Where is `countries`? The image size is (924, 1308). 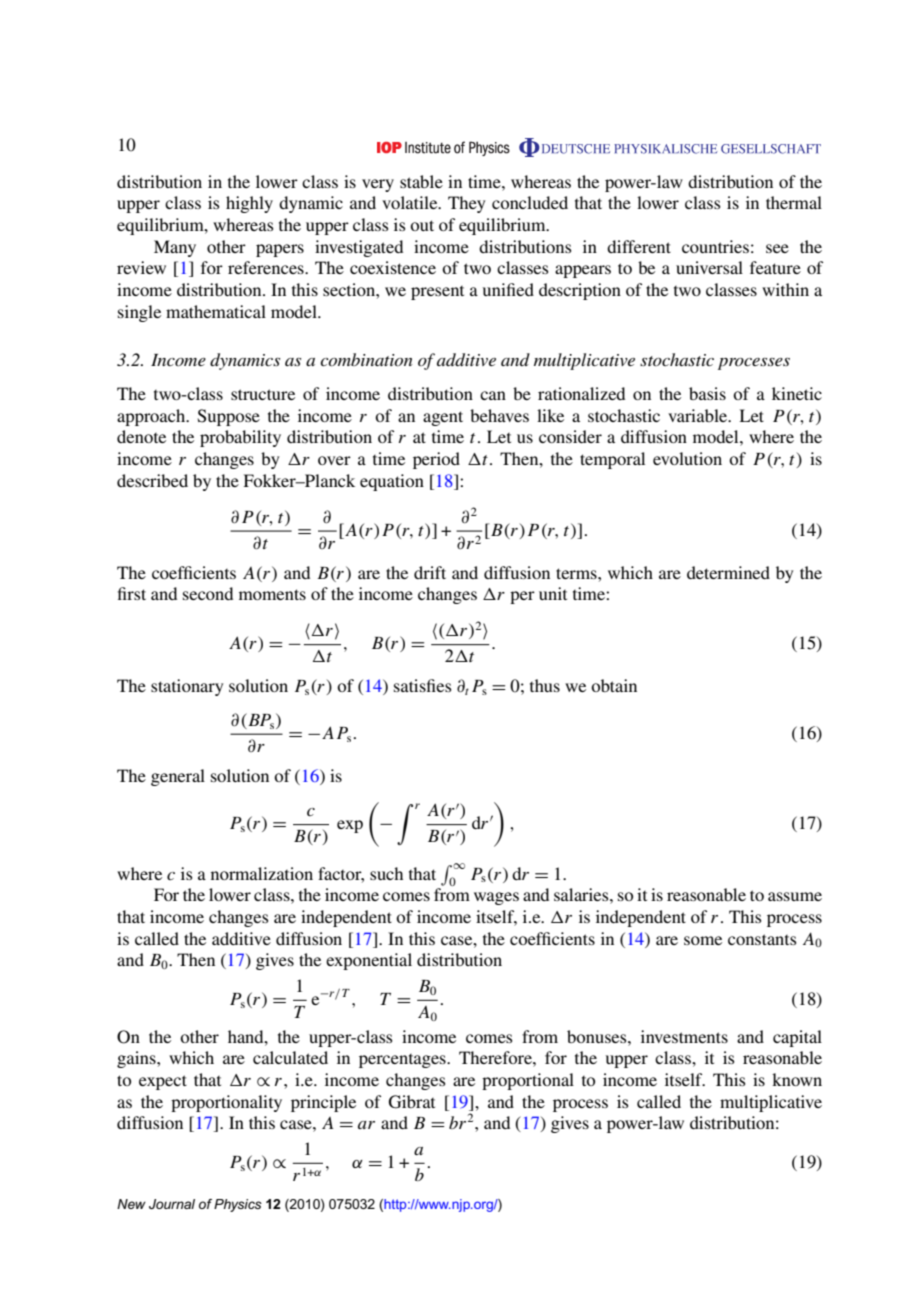 countries is located at coordinates (715, 246).
